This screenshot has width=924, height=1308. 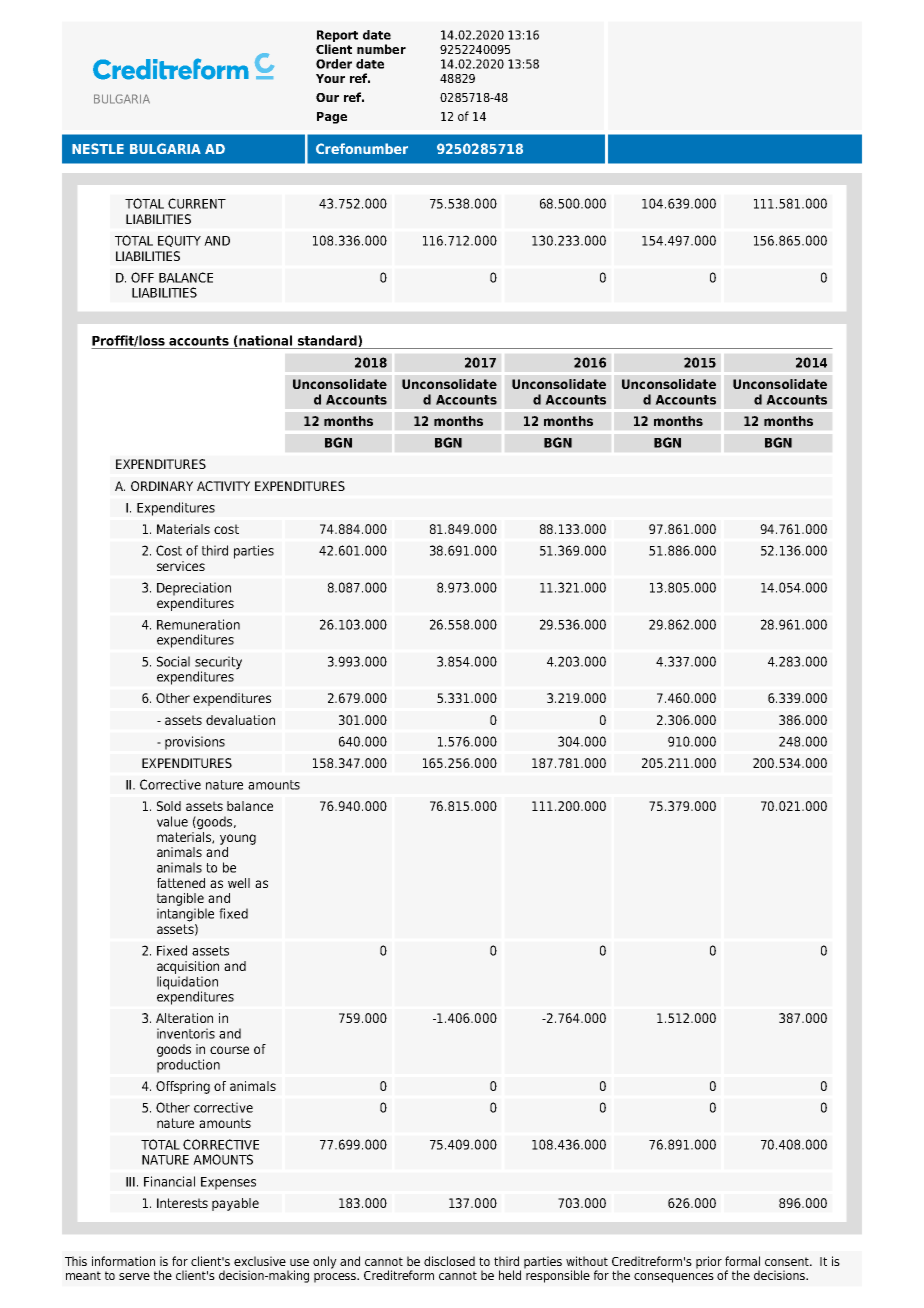 I want to click on disclosed, so click(x=449, y=1261).
